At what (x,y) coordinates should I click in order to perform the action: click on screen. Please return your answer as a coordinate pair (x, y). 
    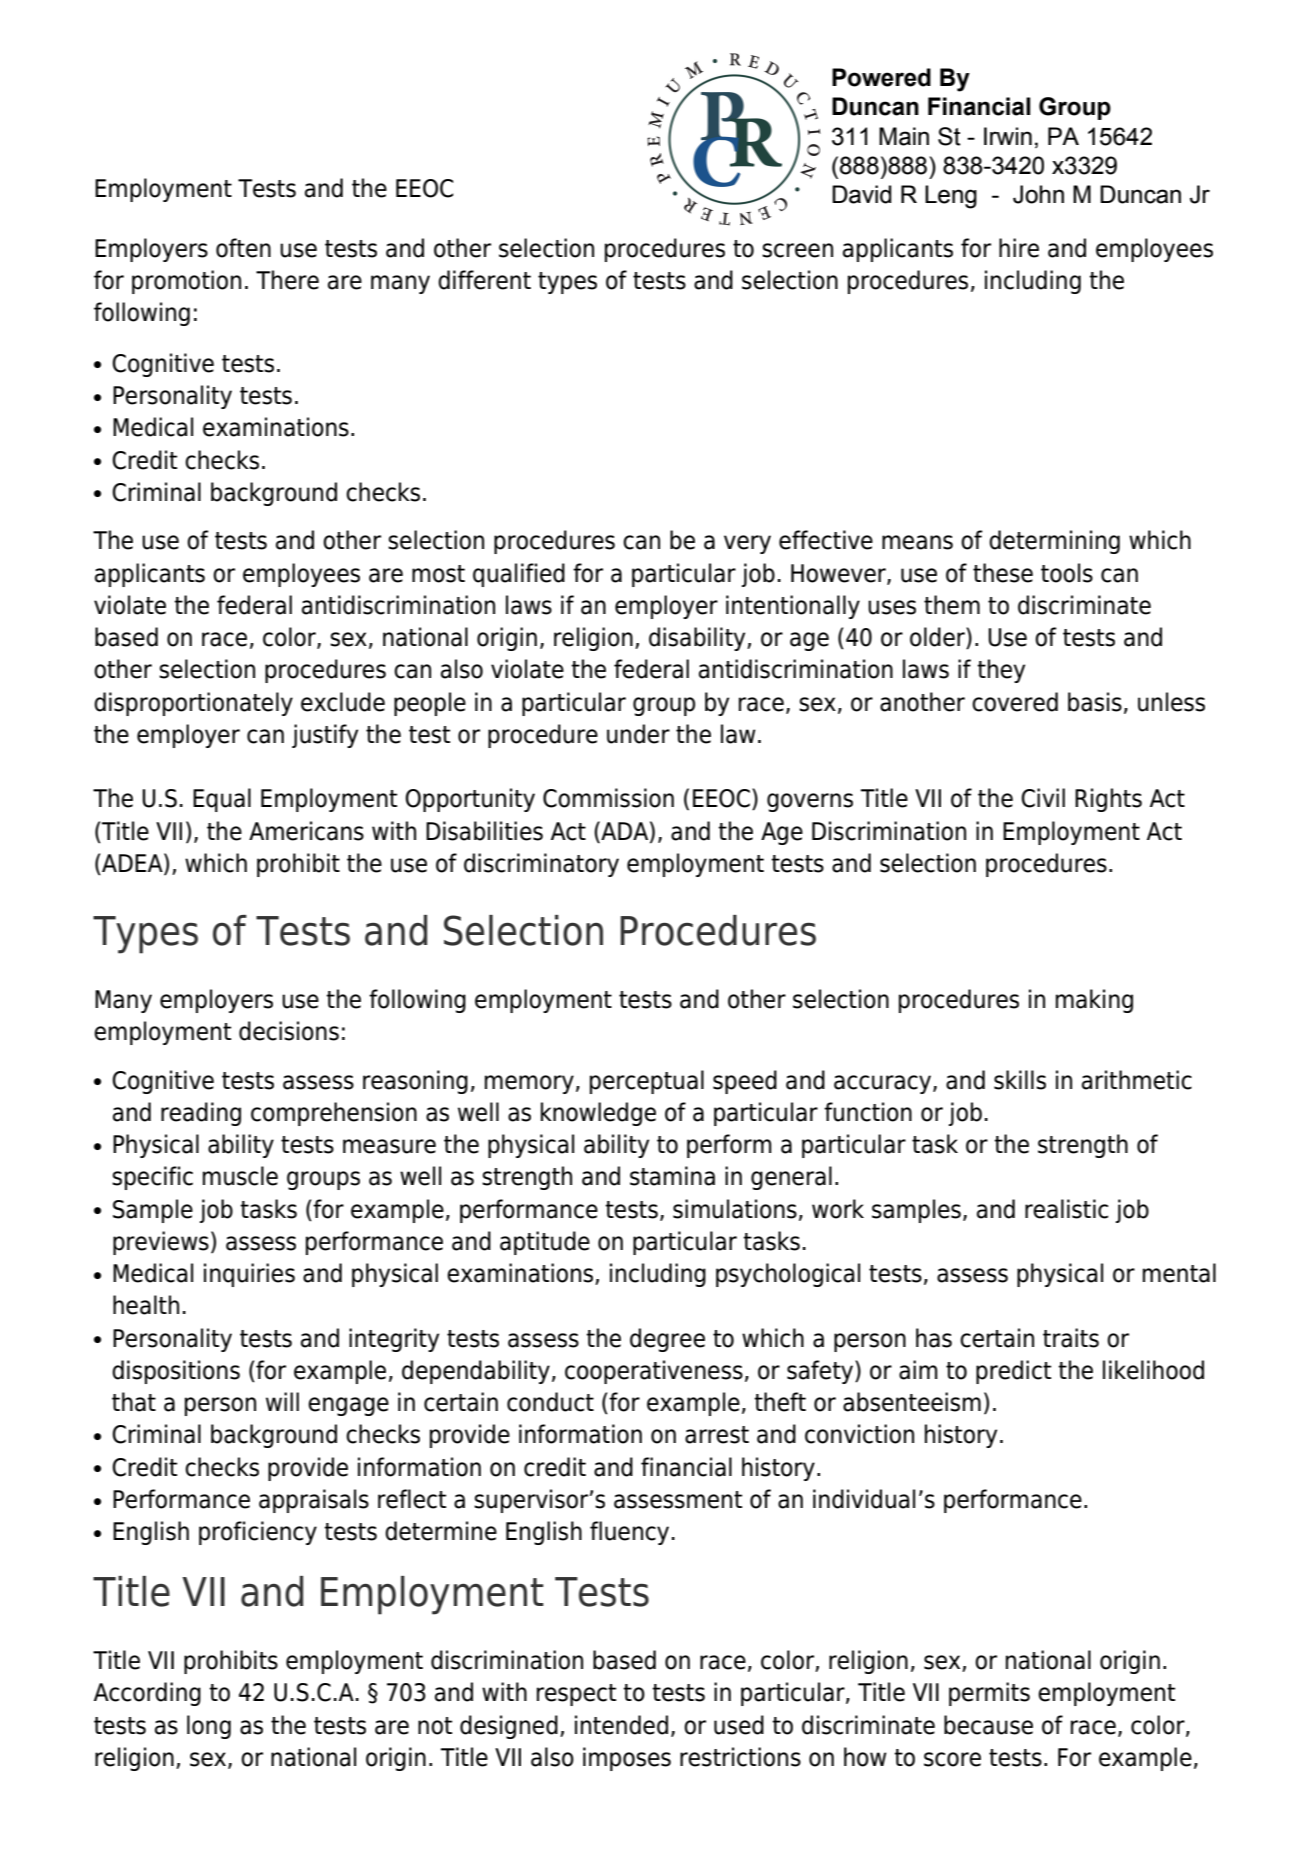
    Looking at the image, I should click on (797, 250).
